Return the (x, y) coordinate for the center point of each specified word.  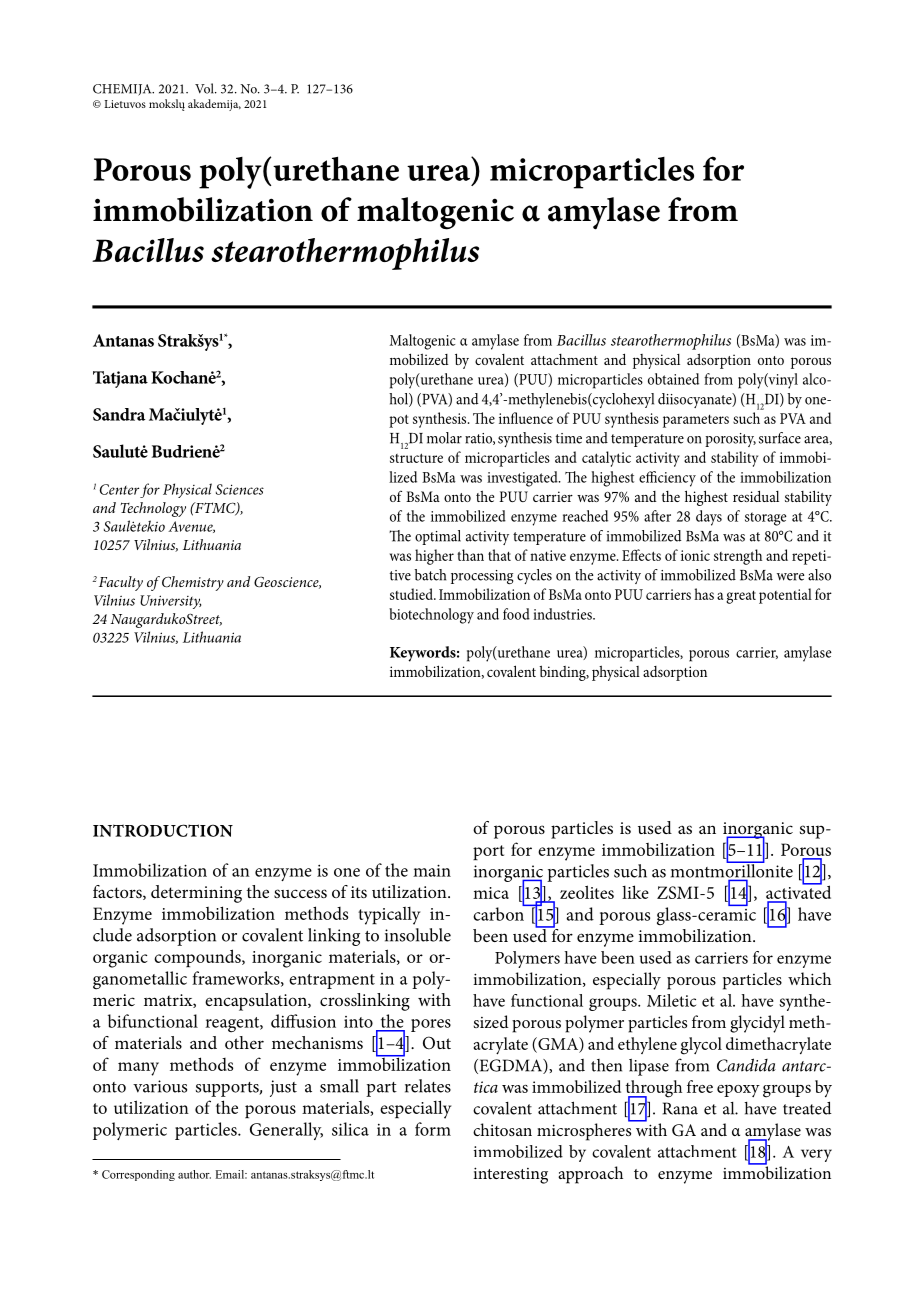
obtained (673, 379)
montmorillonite (732, 871)
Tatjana (120, 379)
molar (444, 438)
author (194, 1174)
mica (491, 893)
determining (196, 894)
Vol (205, 88)
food (516, 614)
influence (526, 418)
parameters (696, 421)
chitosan (502, 1129)
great (741, 597)
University (170, 602)
